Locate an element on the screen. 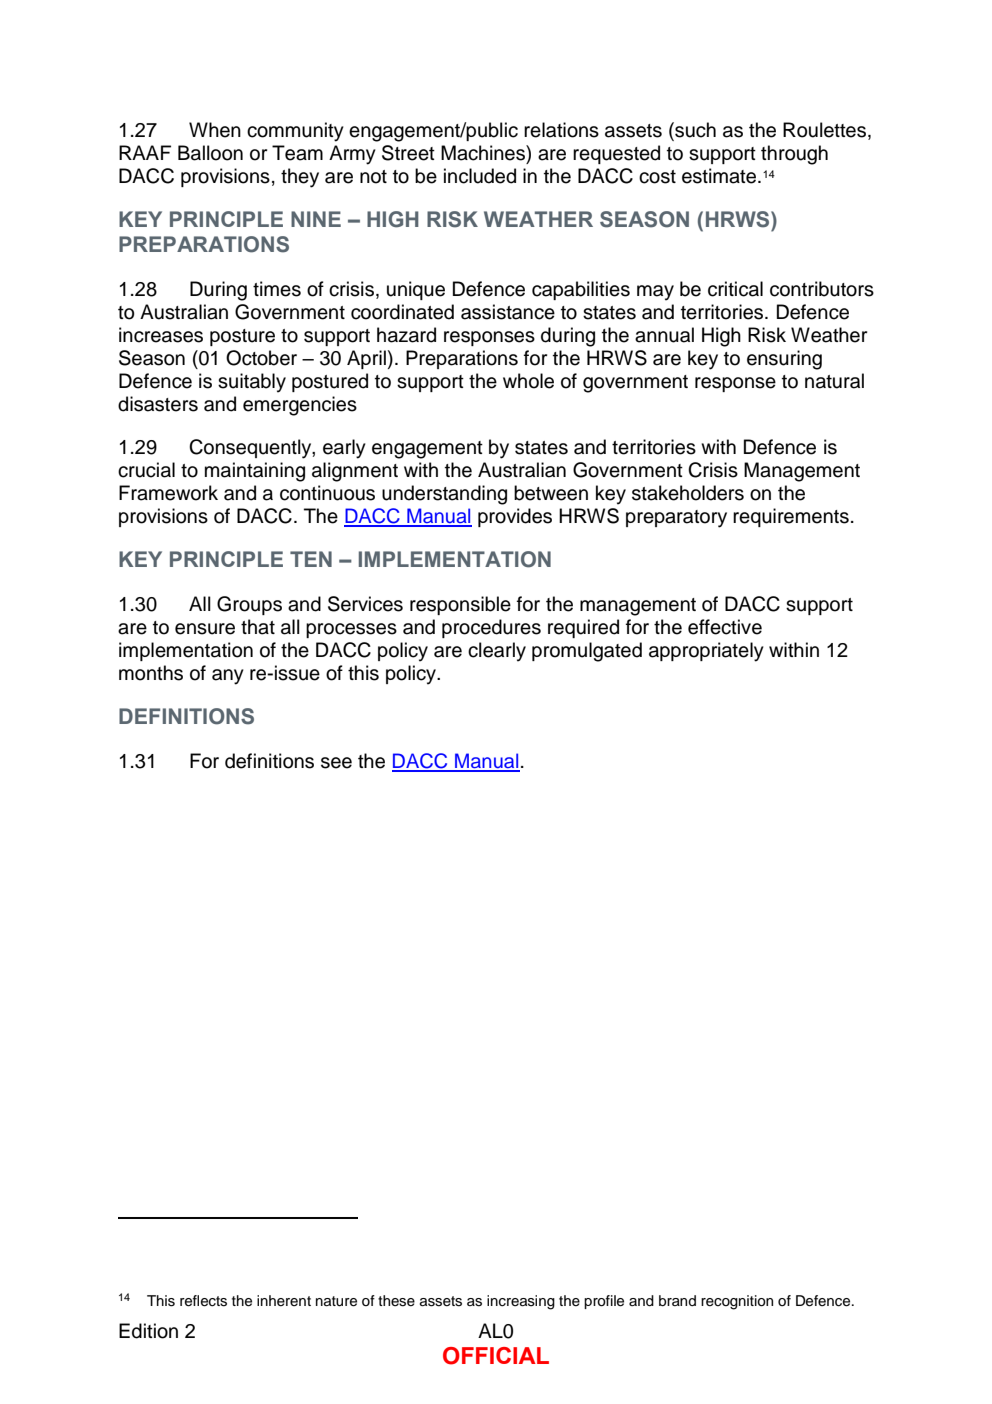 The image size is (992, 1404). stakeholders is located at coordinates (688, 493).
